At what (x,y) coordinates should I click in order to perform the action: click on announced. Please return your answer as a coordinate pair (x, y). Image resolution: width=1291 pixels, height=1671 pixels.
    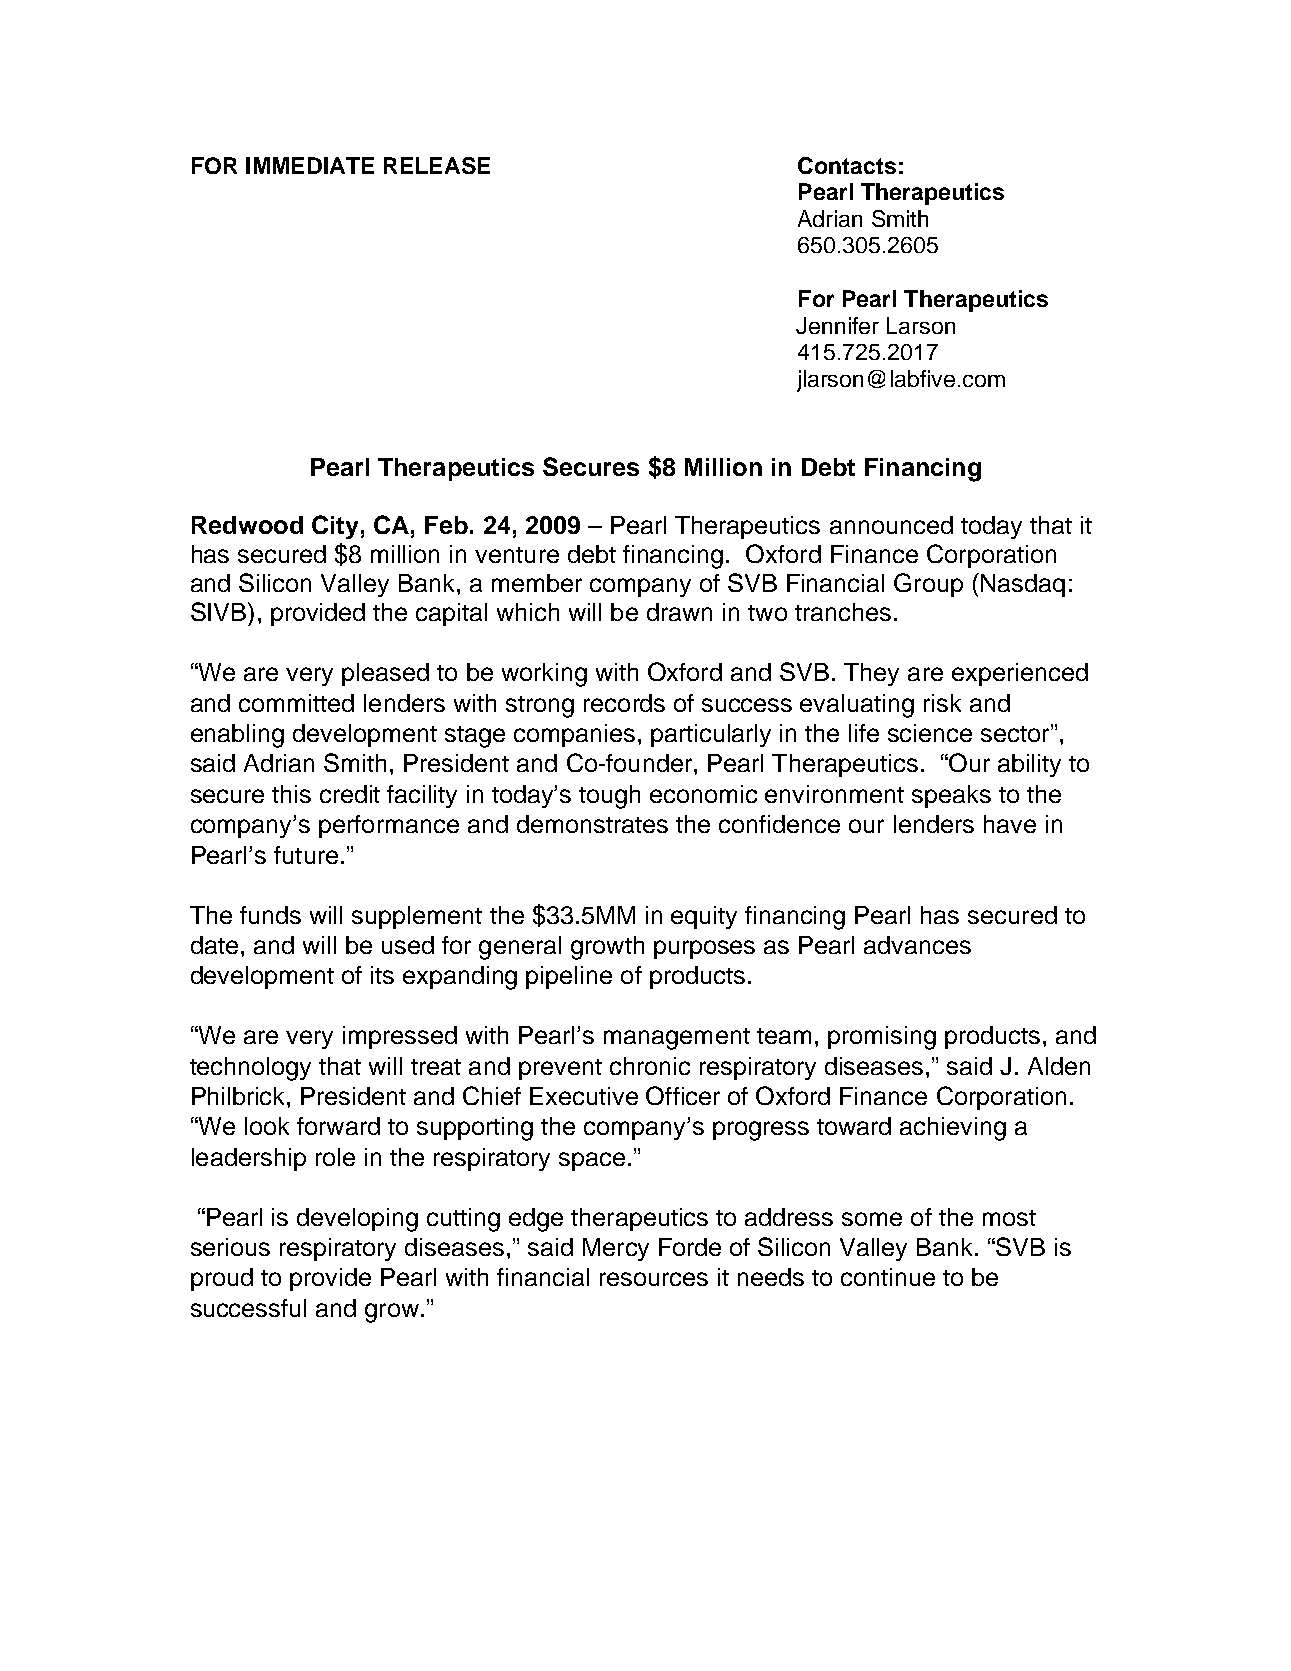
    Looking at the image, I should click on (891, 525).
